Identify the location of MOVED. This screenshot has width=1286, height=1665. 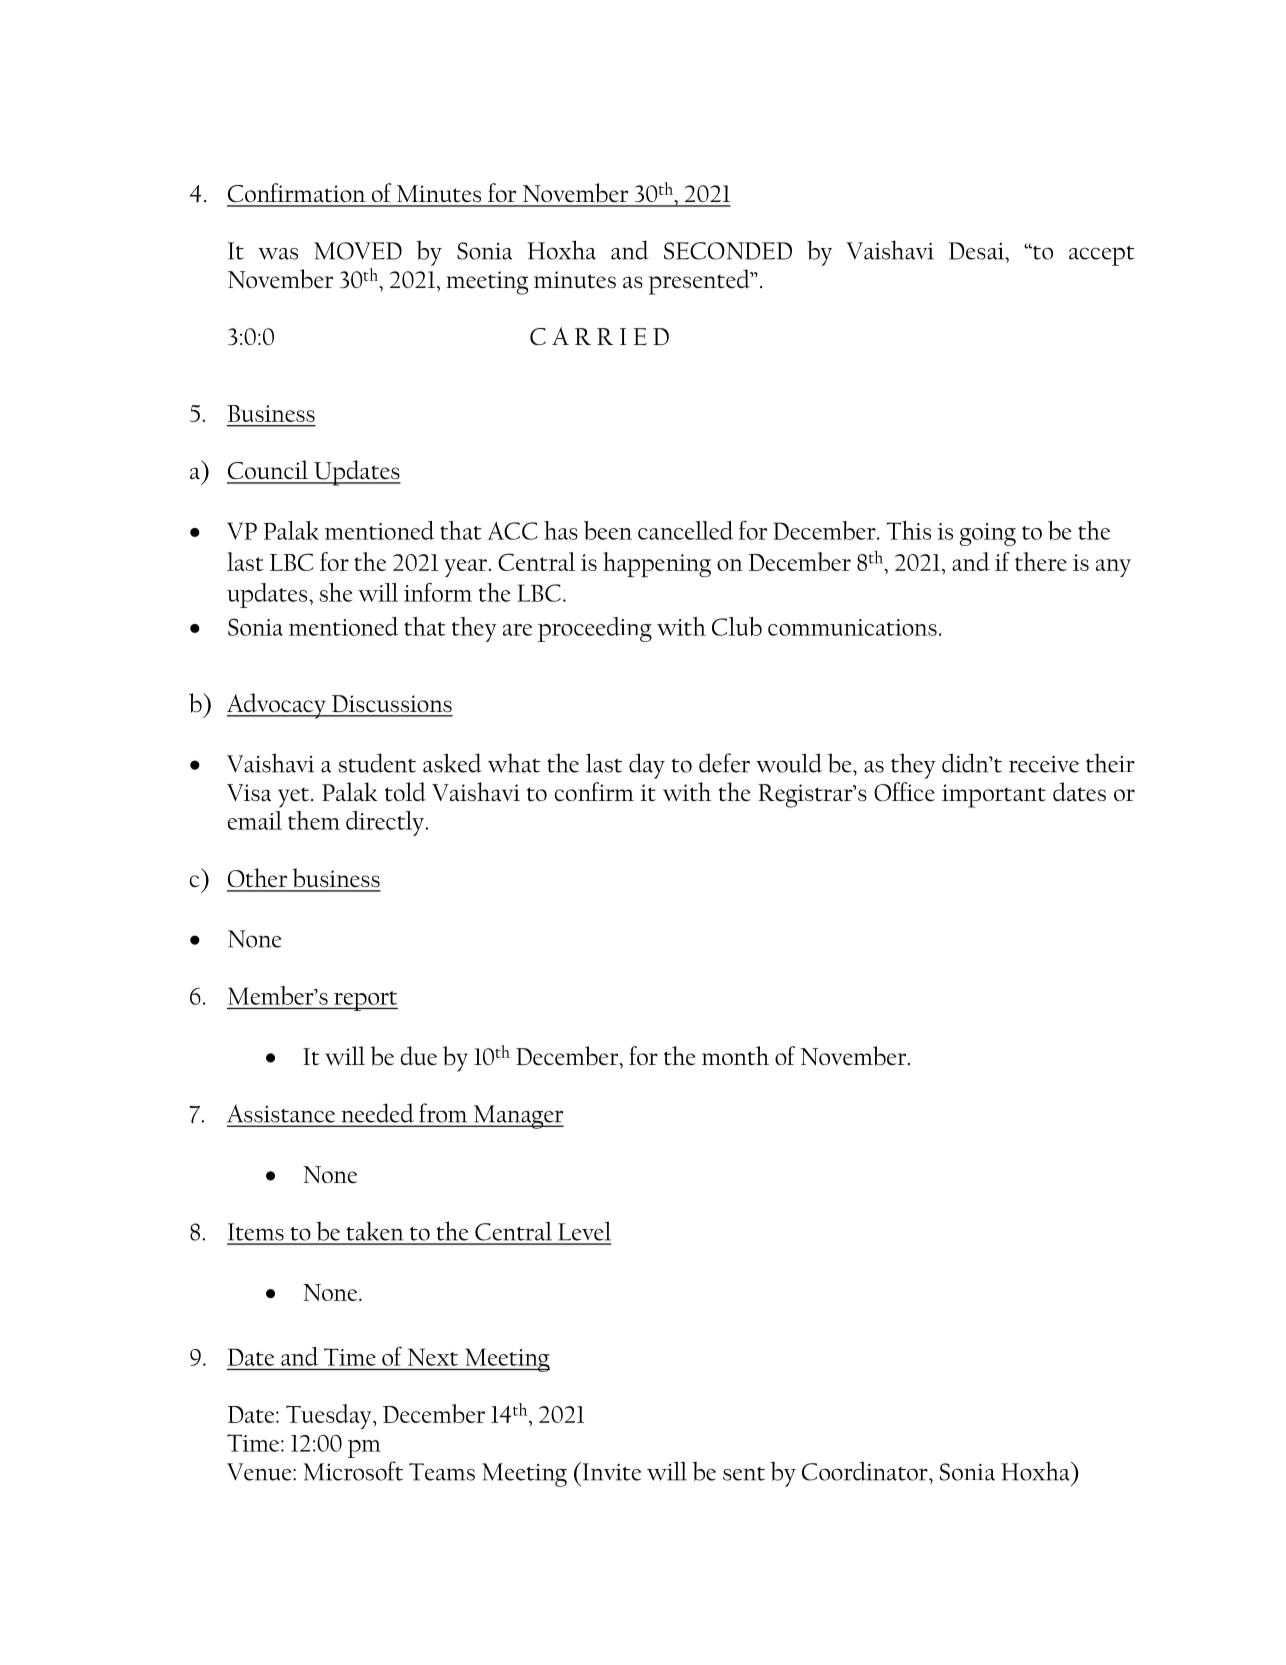
(358, 251).
